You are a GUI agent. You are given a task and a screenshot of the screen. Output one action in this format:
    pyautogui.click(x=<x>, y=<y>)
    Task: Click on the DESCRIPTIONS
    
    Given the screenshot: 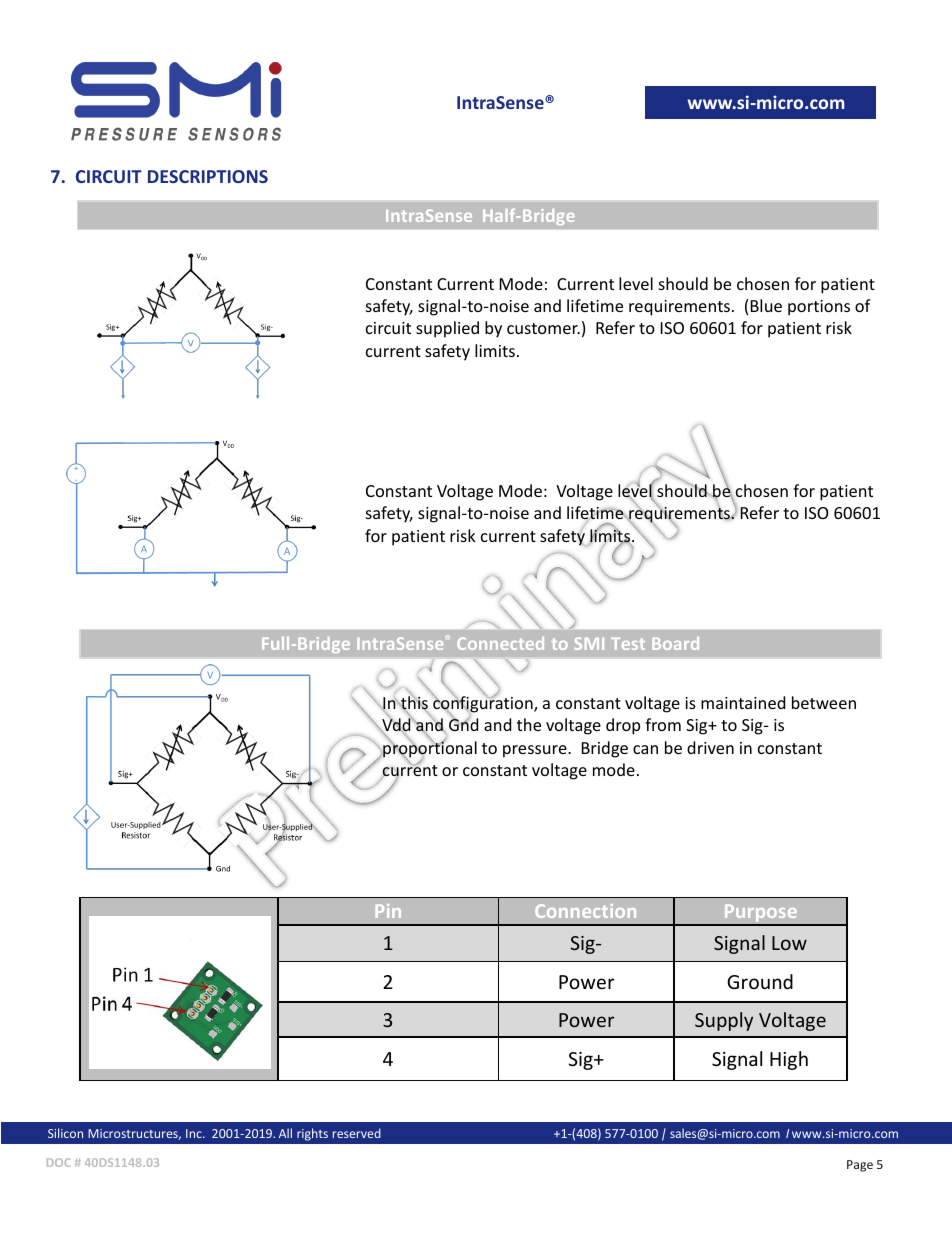 What is the action you would take?
    pyautogui.click(x=208, y=176)
